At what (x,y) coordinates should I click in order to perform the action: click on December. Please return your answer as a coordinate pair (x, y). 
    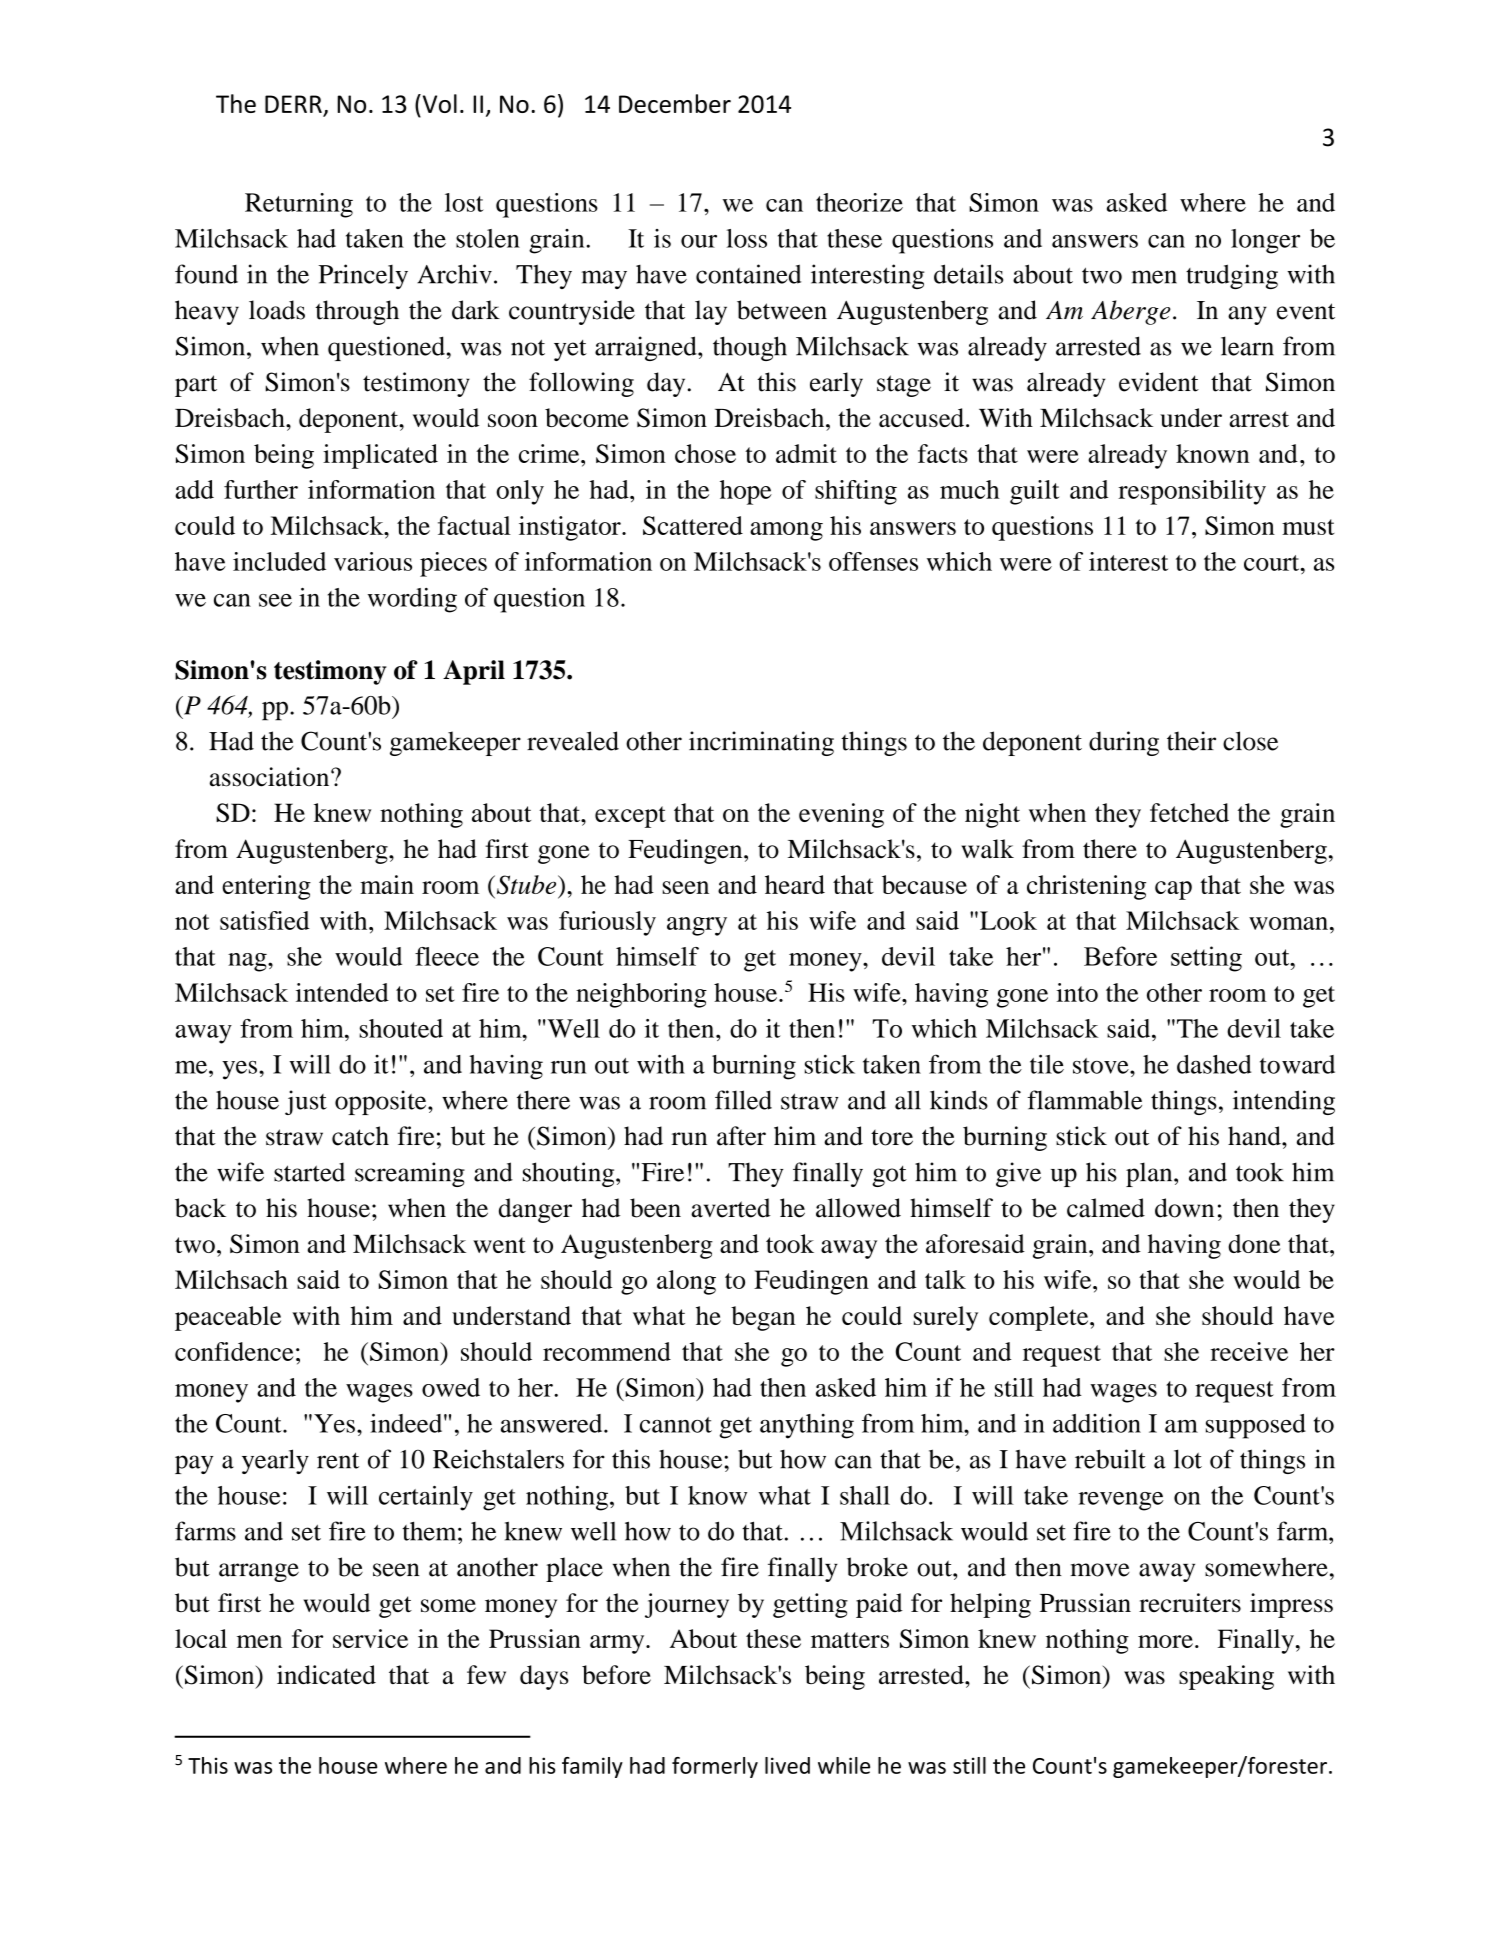
    Looking at the image, I should click on (675, 103).
